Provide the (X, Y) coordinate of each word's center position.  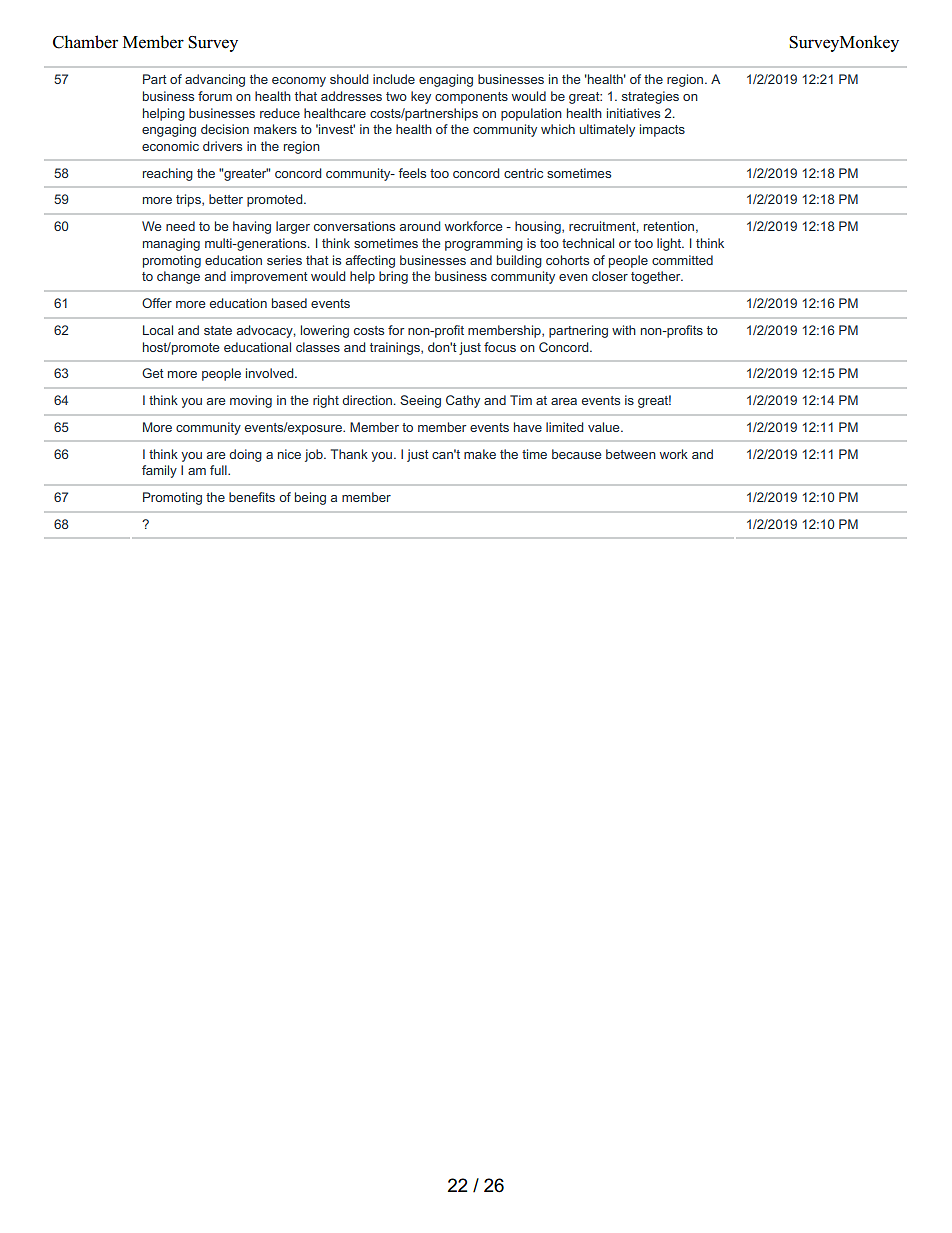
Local (158, 330)
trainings (396, 348)
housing (539, 227)
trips (189, 200)
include (394, 79)
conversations (354, 226)
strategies (650, 97)
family (159, 471)
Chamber (85, 42)
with (624, 330)
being (310, 498)
